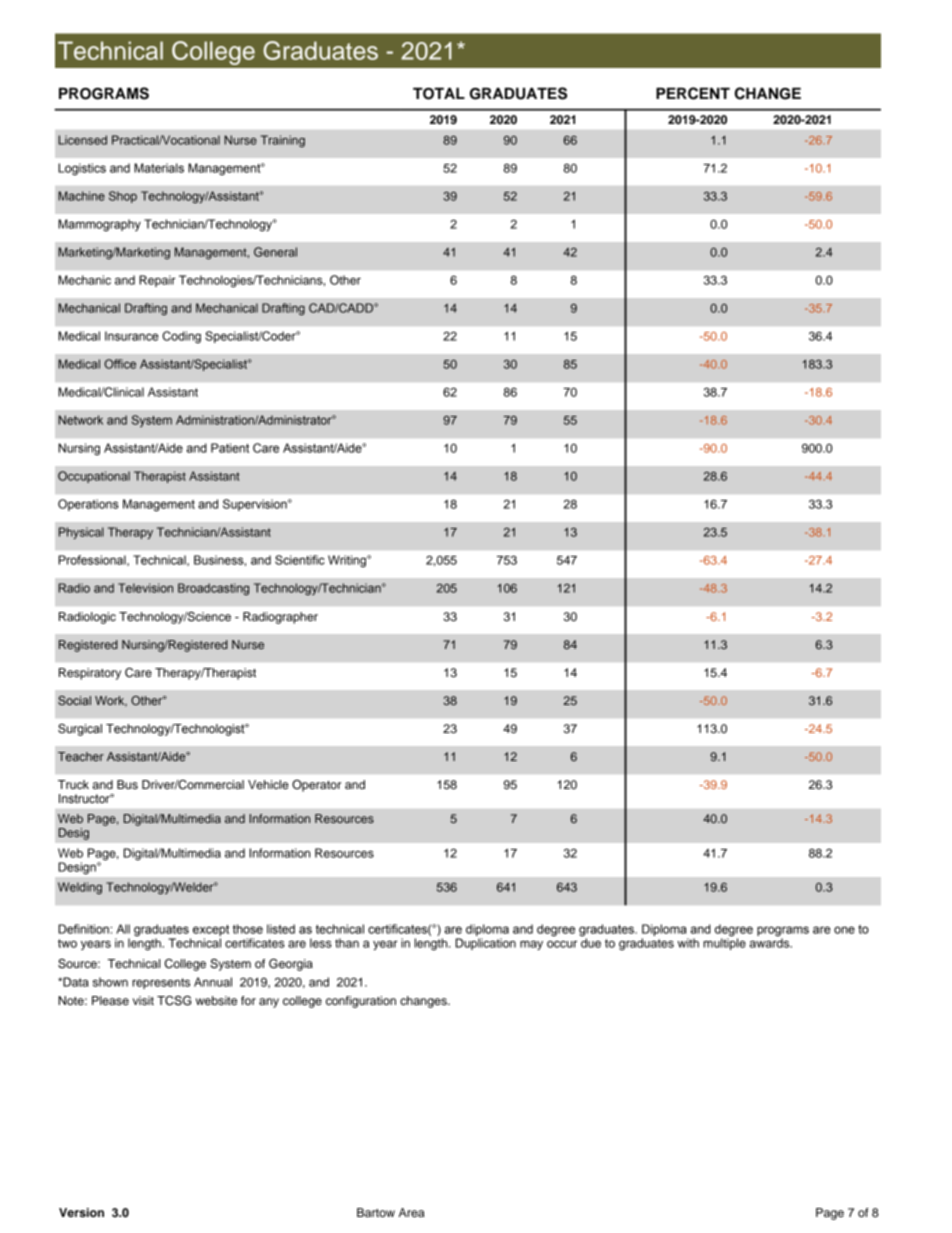  Describe the element at coordinates (411, 1212) in the screenshot. I see `Area` at that location.
